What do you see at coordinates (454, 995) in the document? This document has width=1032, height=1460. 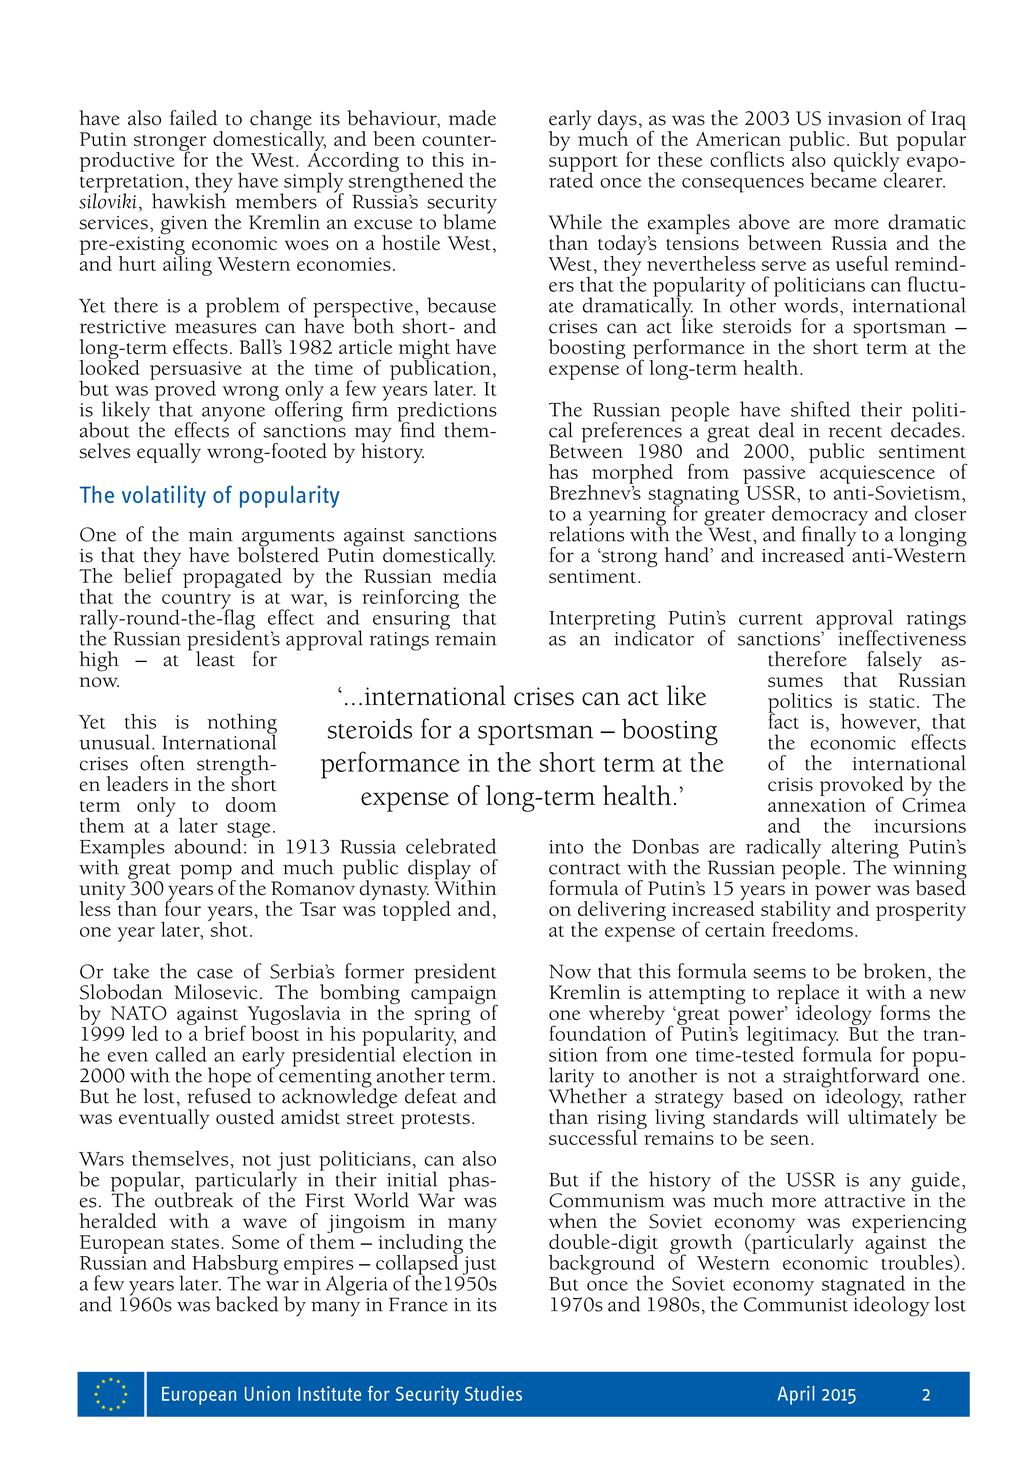 I see `campaign` at bounding box center [454, 995].
